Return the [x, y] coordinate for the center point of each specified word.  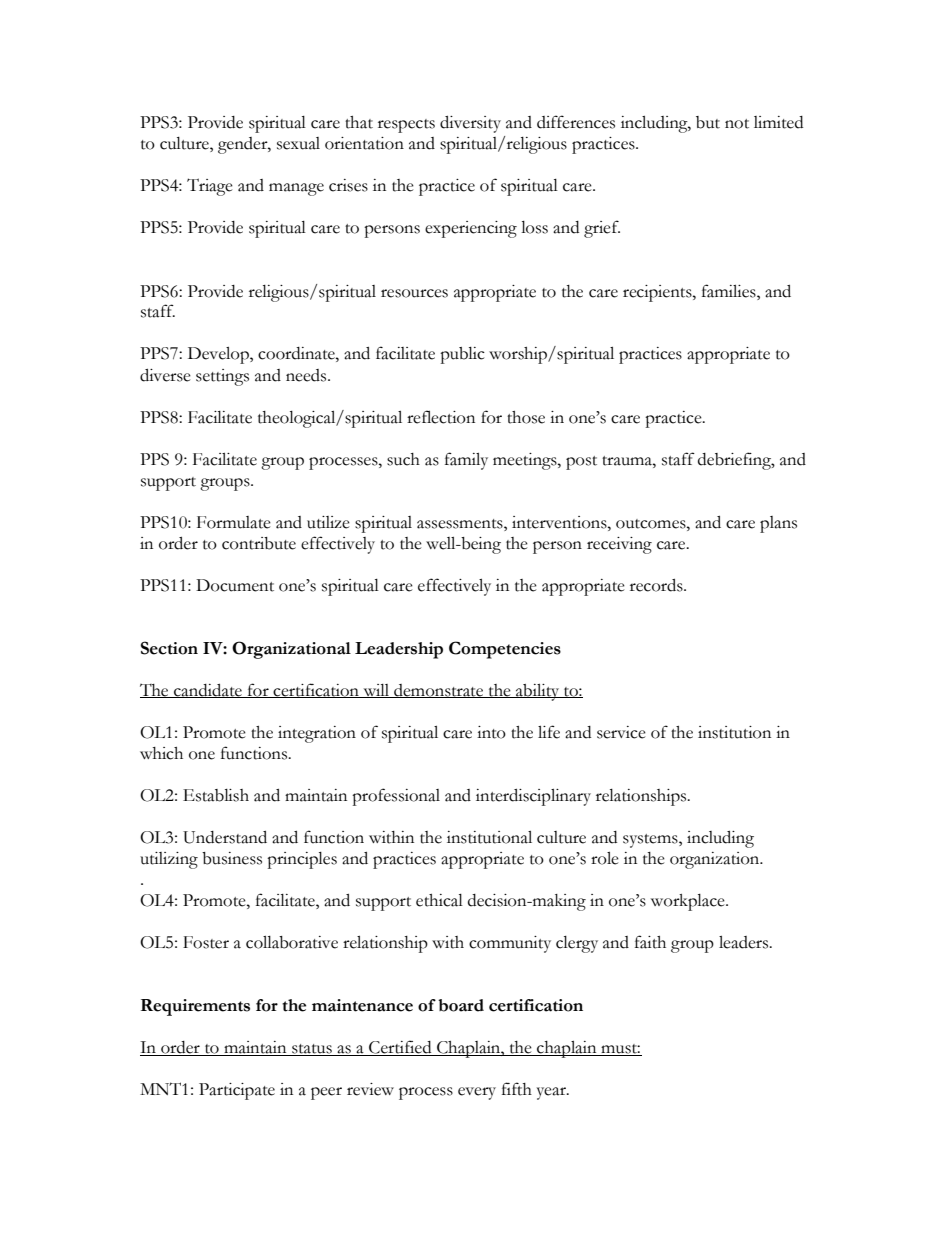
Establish [216, 795]
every [477, 1093]
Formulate [234, 522]
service [621, 732]
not [737, 124]
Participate [237, 1091]
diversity [470, 124]
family [466, 461]
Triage [210, 187]
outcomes [652, 524]
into [491, 732]
